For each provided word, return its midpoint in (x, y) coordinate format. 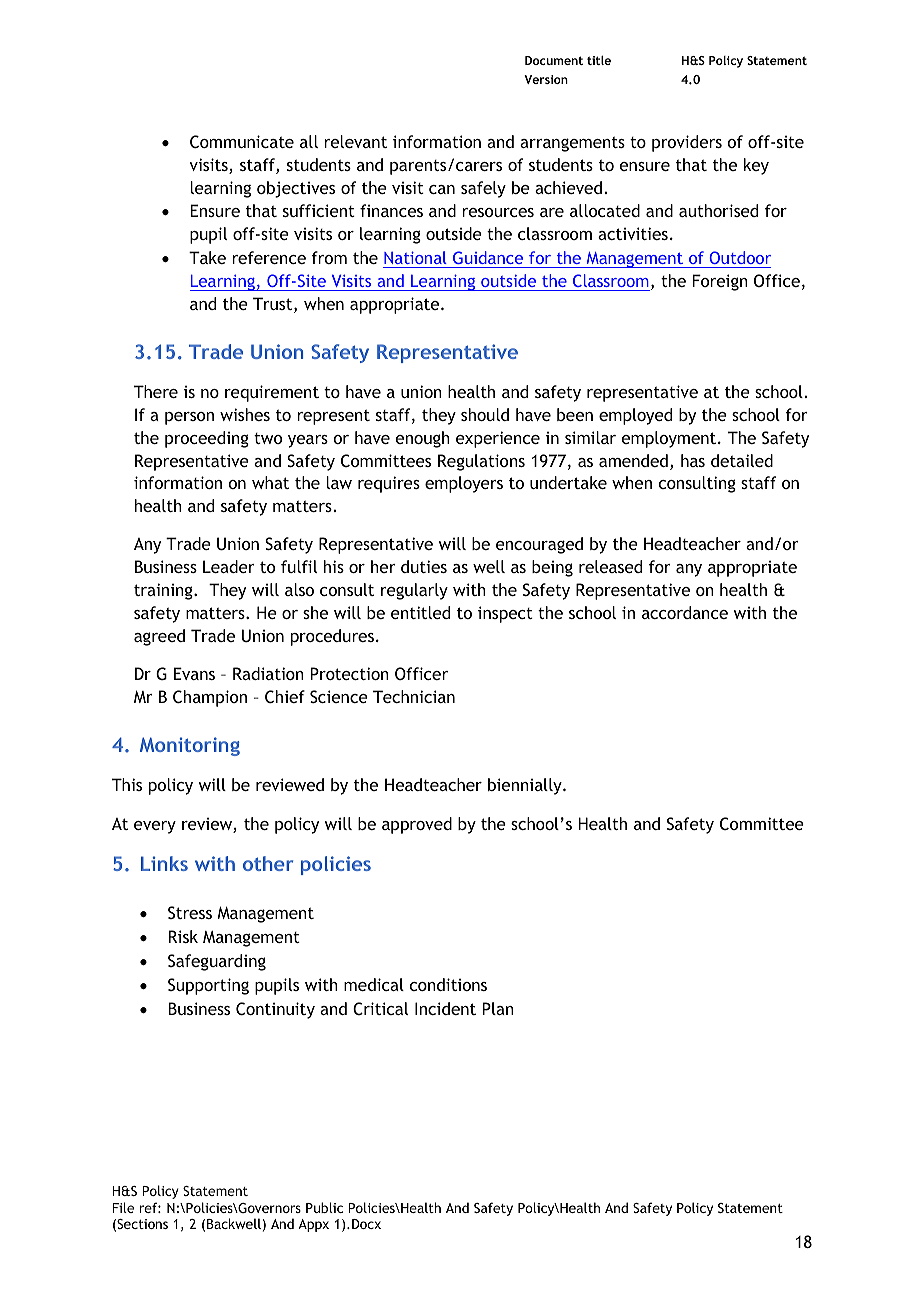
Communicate (242, 141)
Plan (498, 1008)
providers (687, 143)
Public (324, 1207)
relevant (355, 141)
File (123, 1207)
